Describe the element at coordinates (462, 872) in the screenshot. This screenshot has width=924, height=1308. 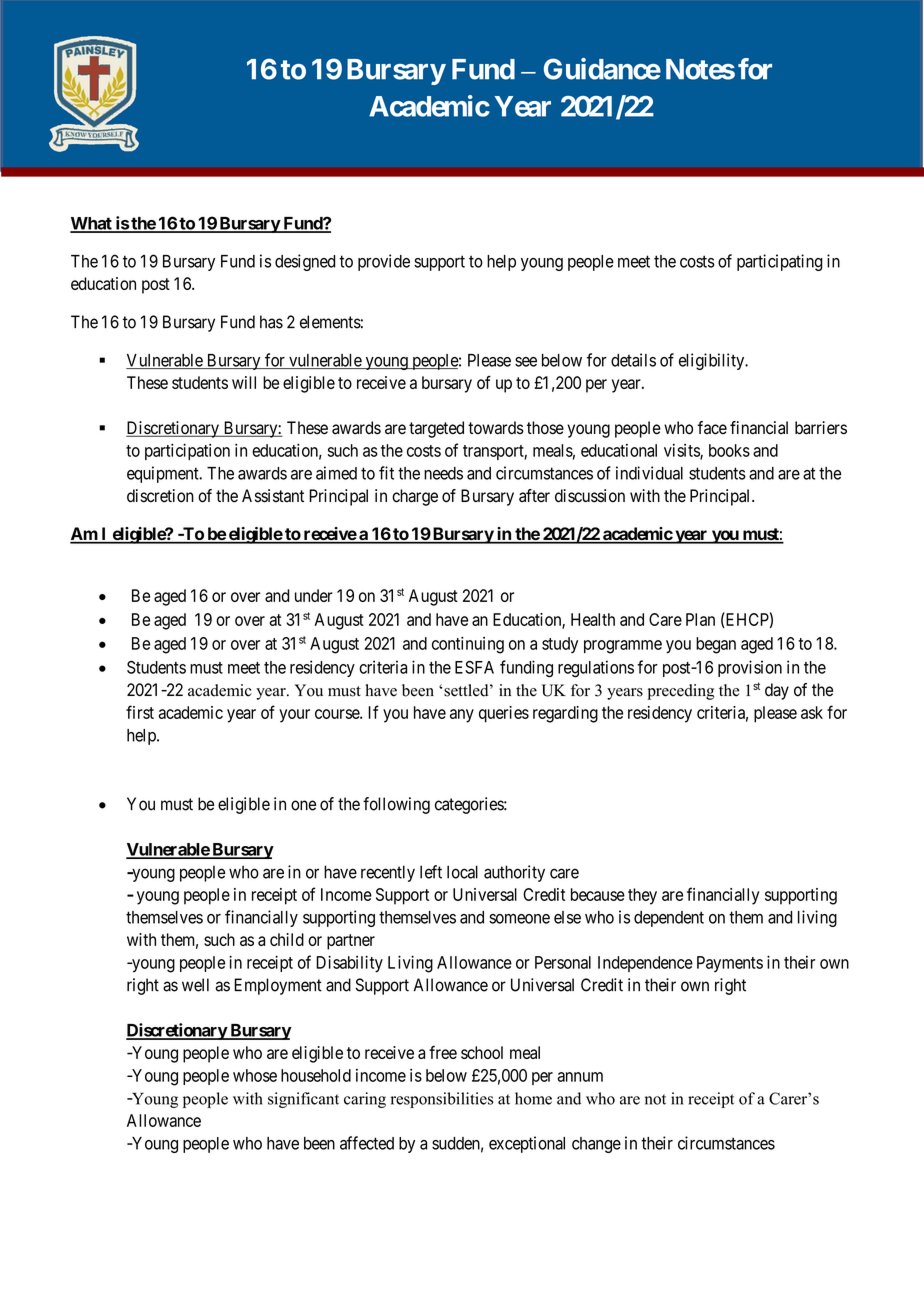
I see `local` at that location.
